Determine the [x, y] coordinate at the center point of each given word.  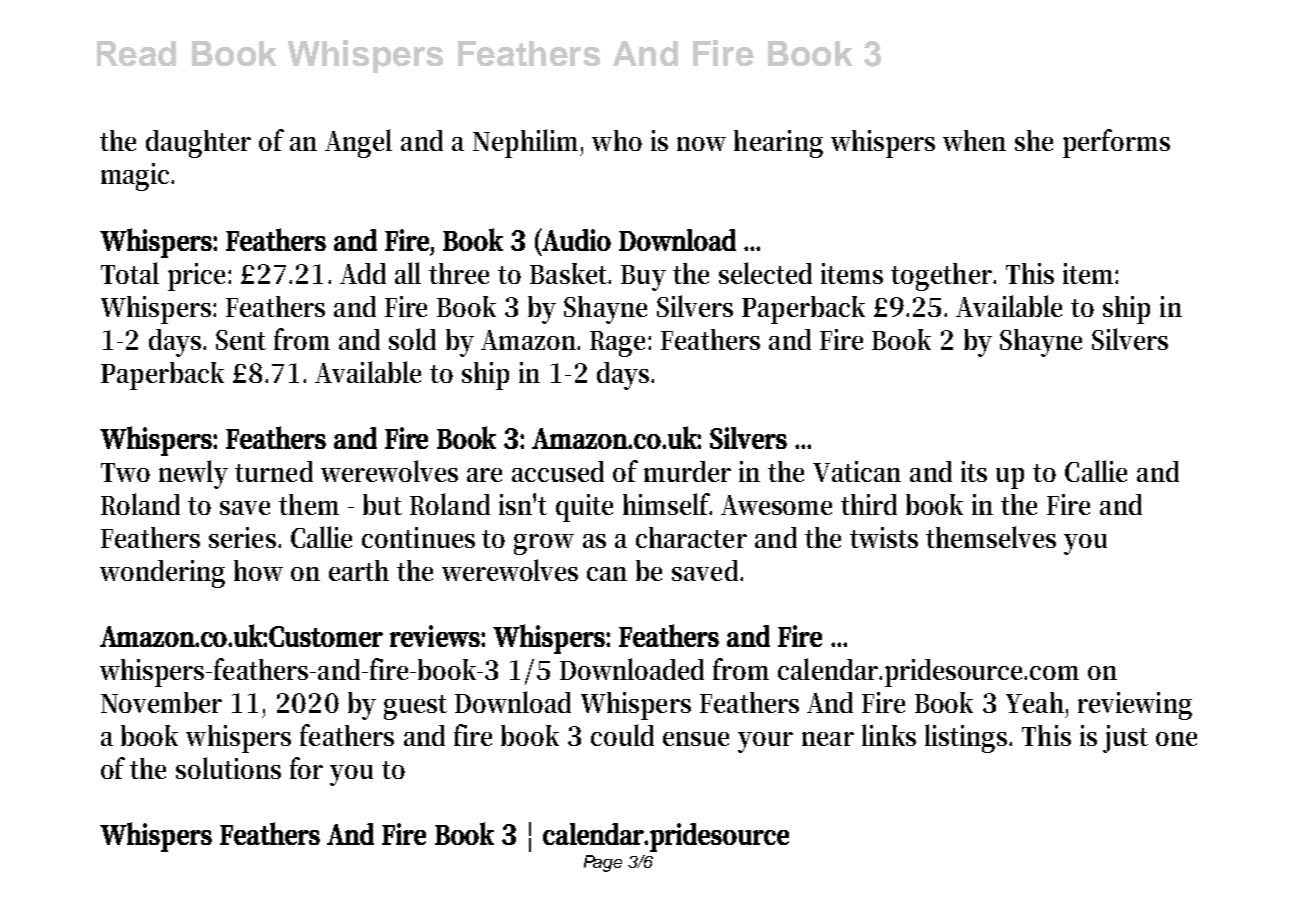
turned [274, 471]
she [1034, 140]
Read [136, 53]
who [617, 140]
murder [687, 471]
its [974, 471]
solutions [228, 768]
